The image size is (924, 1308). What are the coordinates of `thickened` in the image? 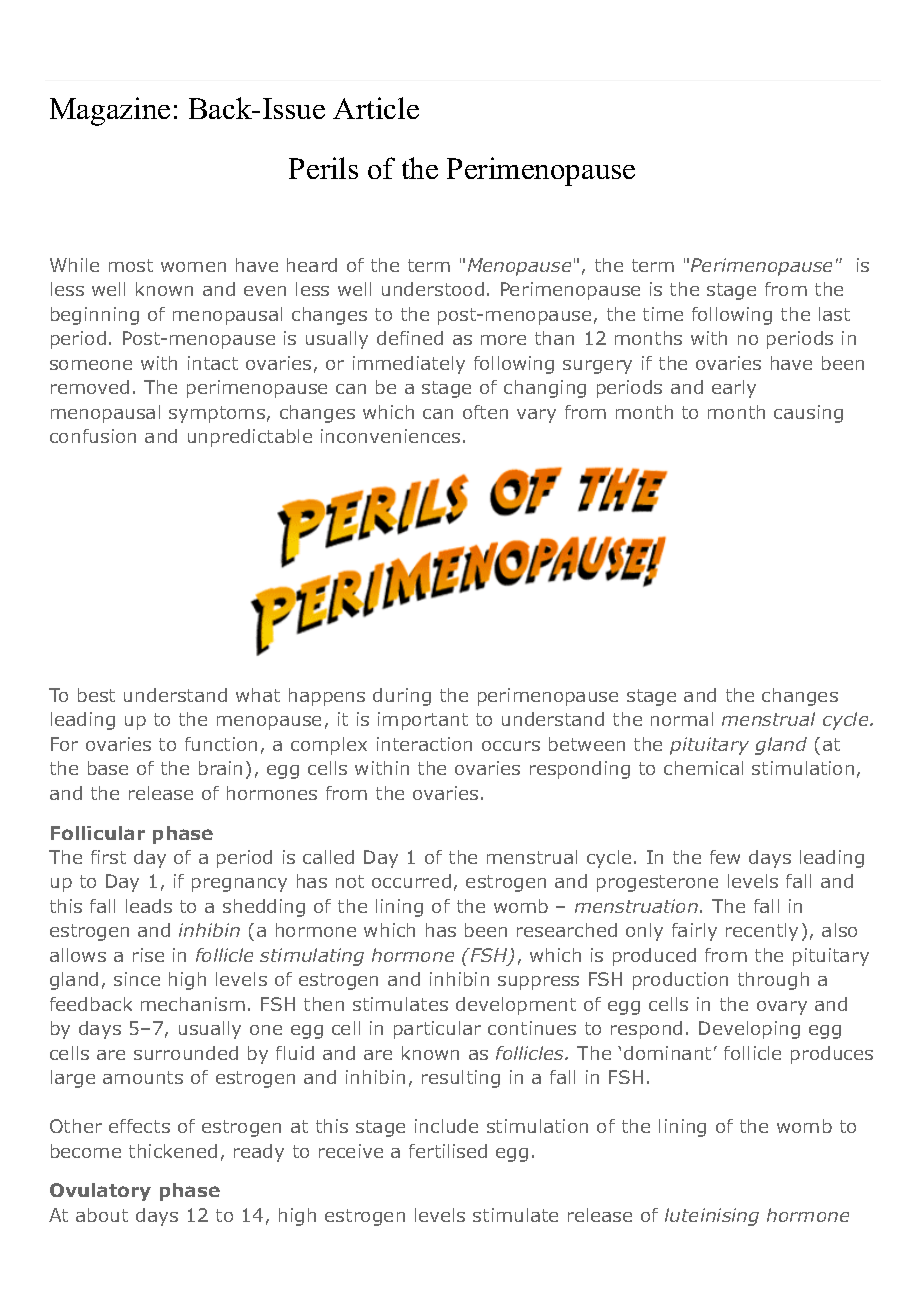 It's located at (173, 1151).
